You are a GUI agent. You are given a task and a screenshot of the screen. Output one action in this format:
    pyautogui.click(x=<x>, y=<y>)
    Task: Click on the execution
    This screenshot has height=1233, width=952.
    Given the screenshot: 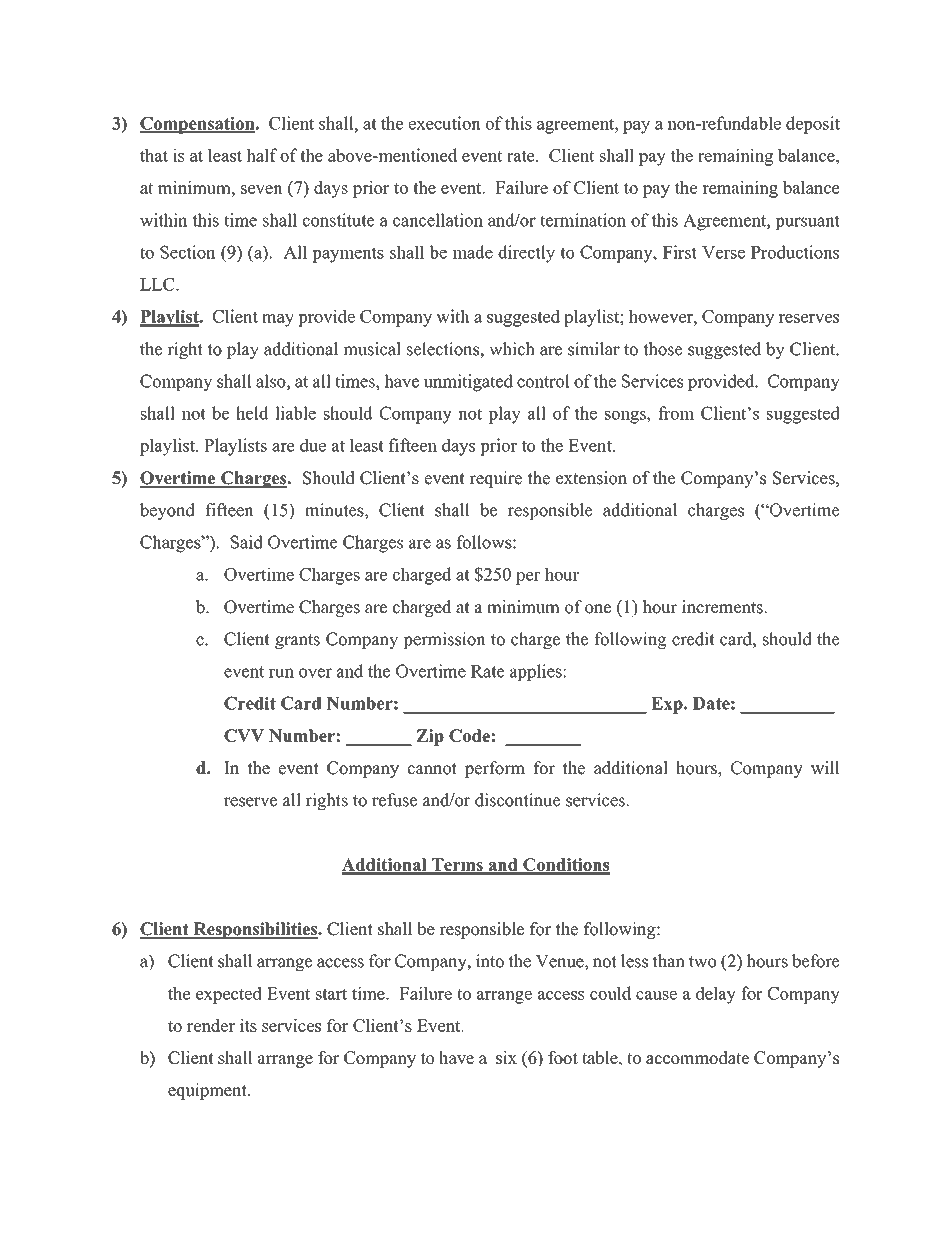 What is the action you would take?
    pyautogui.click(x=445, y=123)
